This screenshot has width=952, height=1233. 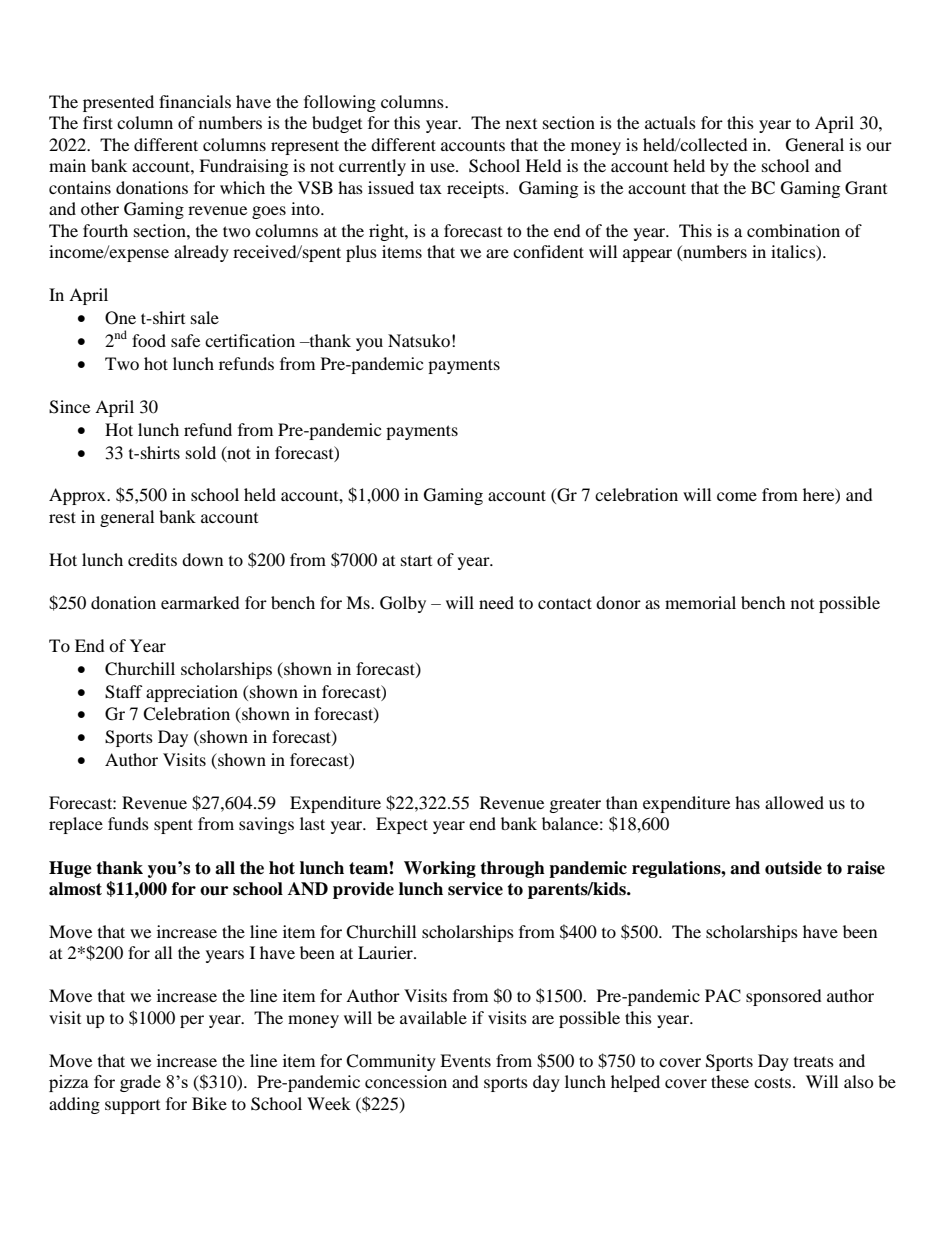 I want to click on need, so click(x=496, y=602).
